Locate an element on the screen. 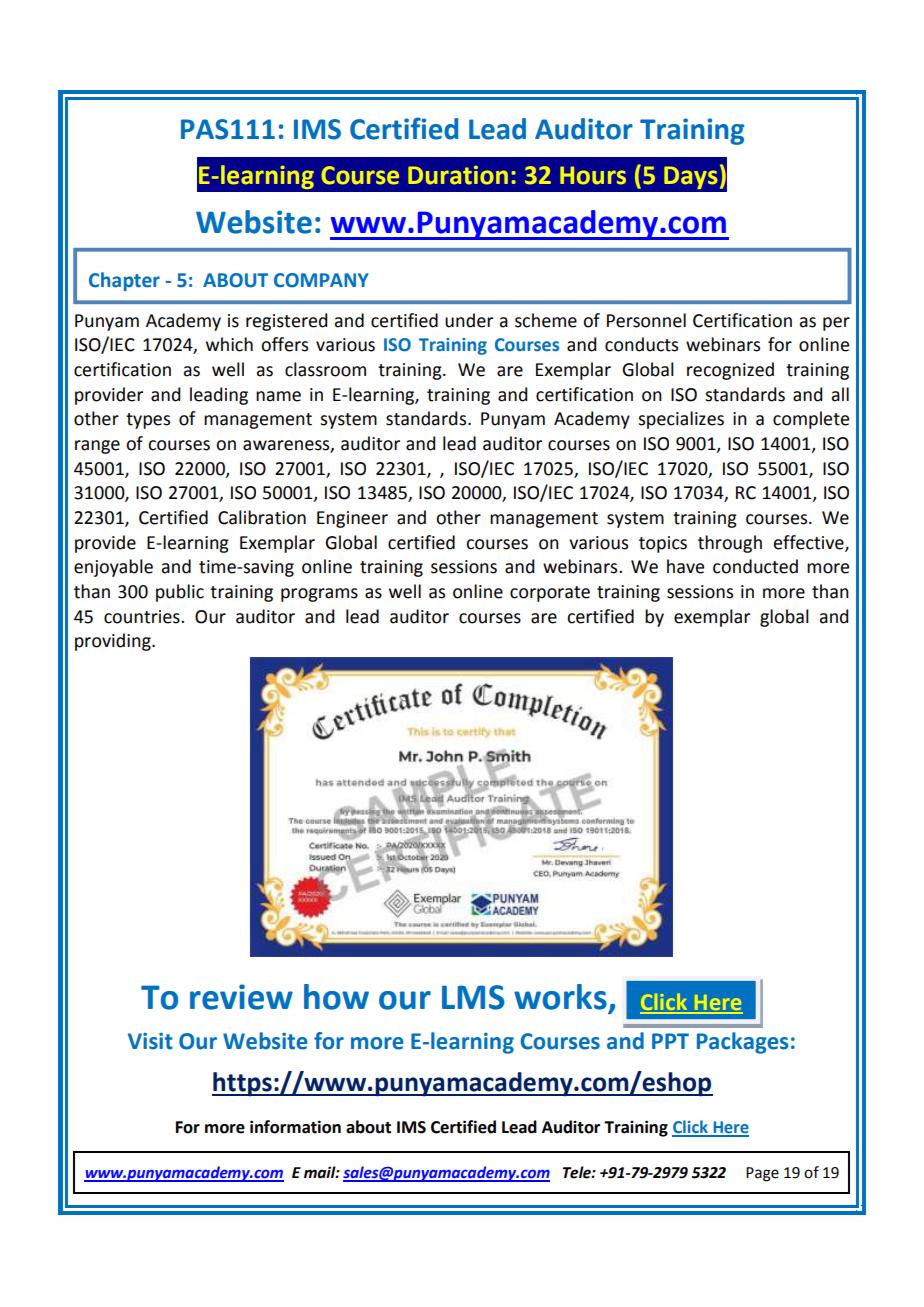  information is located at coordinates (295, 1127).
